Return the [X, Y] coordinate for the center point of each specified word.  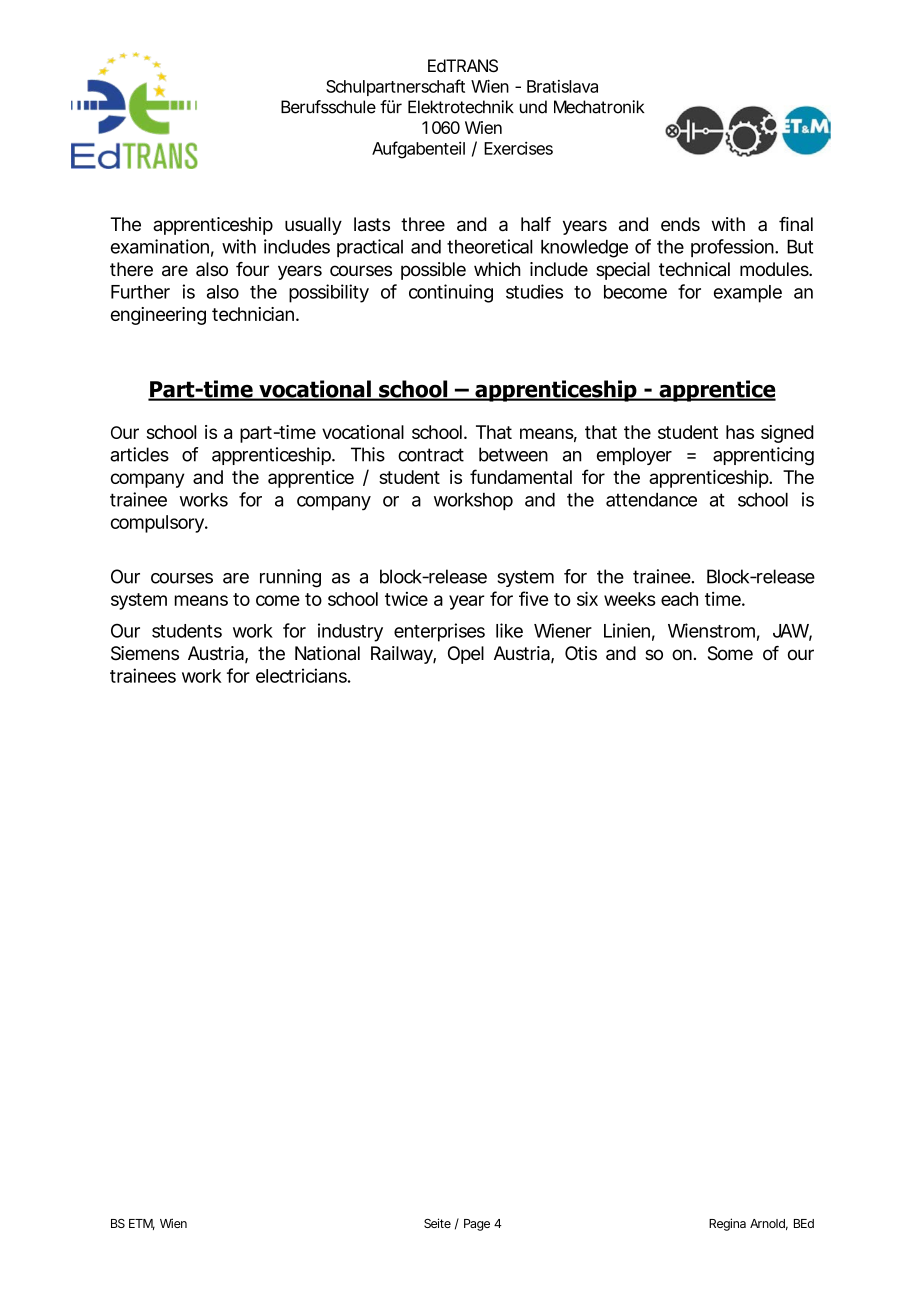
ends [680, 224]
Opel [466, 655]
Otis [581, 653]
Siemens [145, 653]
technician [253, 314]
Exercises [518, 148]
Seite [437, 1223]
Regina [727, 1224]
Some [730, 653]
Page [477, 1225]
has [740, 432]
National [327, 653]
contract [431, 455]
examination [160, 246]
